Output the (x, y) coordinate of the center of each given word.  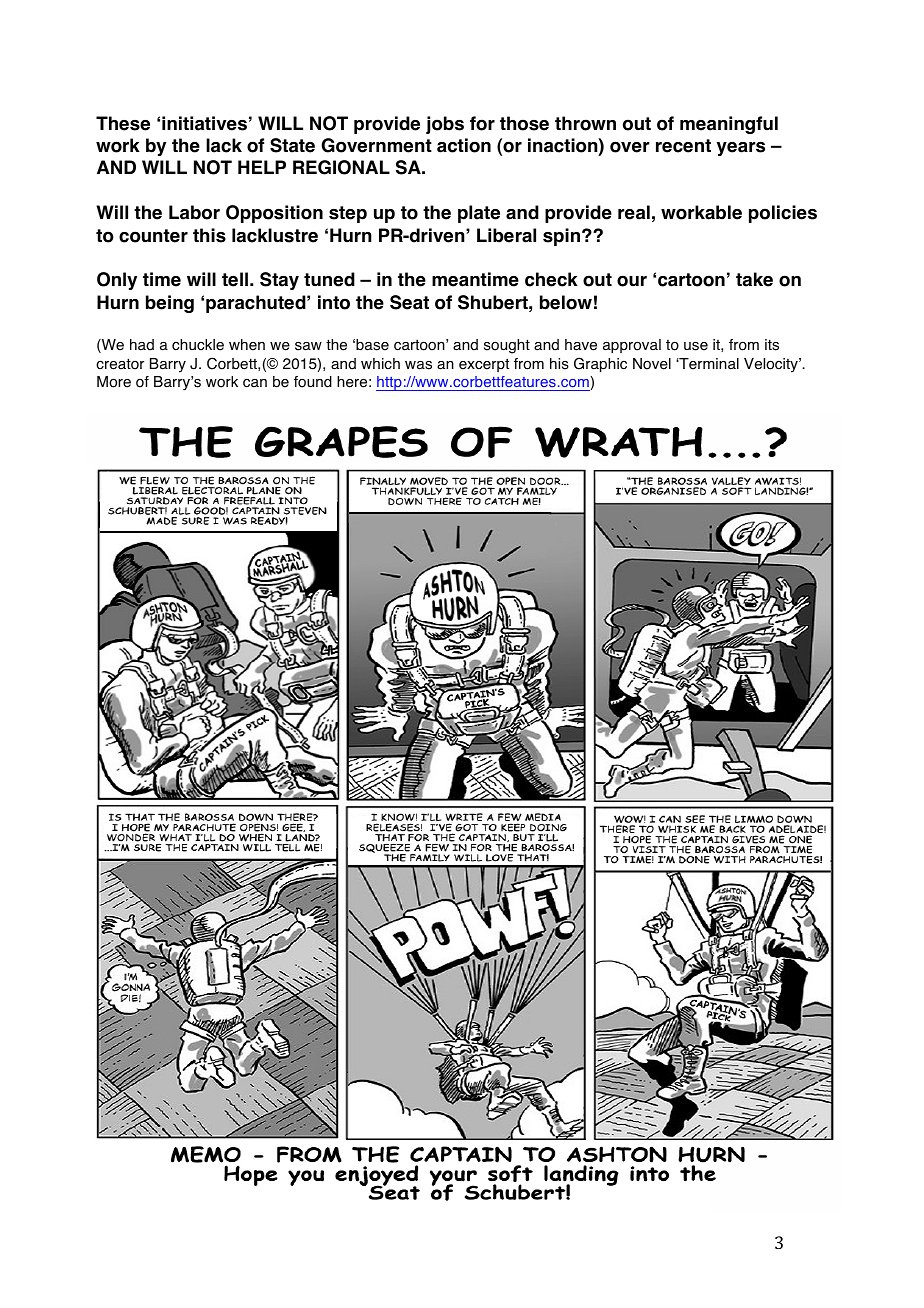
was (418, 365)
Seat (409, 302)
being (170, 304)
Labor (194, 212)
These (123, 123)
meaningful (729, 125)
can (255, 383)
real (634, 212)
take (754, 279)
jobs (445, 125)
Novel (652, 364)
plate (479, 214)
